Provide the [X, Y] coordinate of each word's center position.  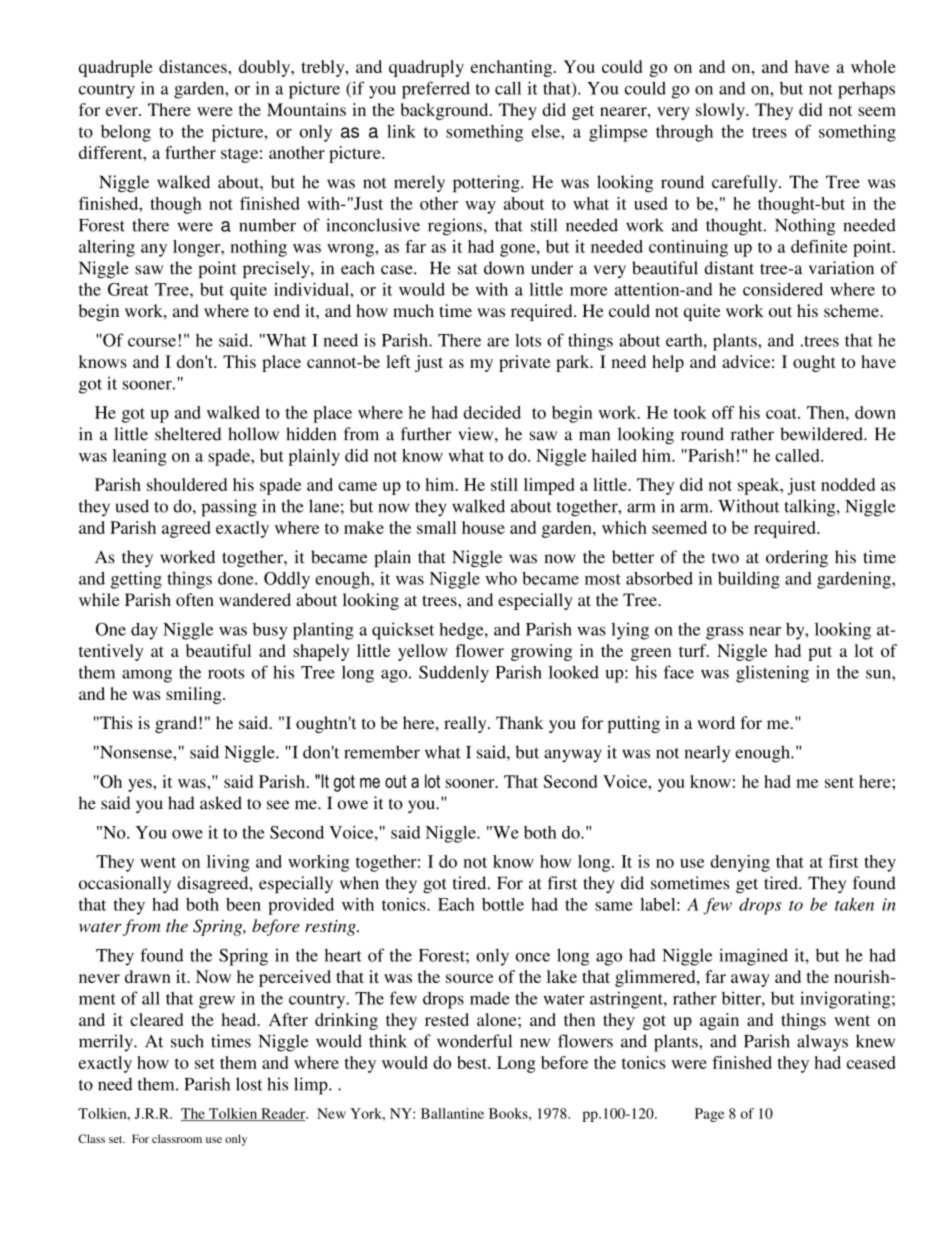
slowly [721, 111]
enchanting [511, 68]
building [749, 580]
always [822, 1043]
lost [249, 1084]
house [483, 527]
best [473, 1062]
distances [194, 66]
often [195, 599]
